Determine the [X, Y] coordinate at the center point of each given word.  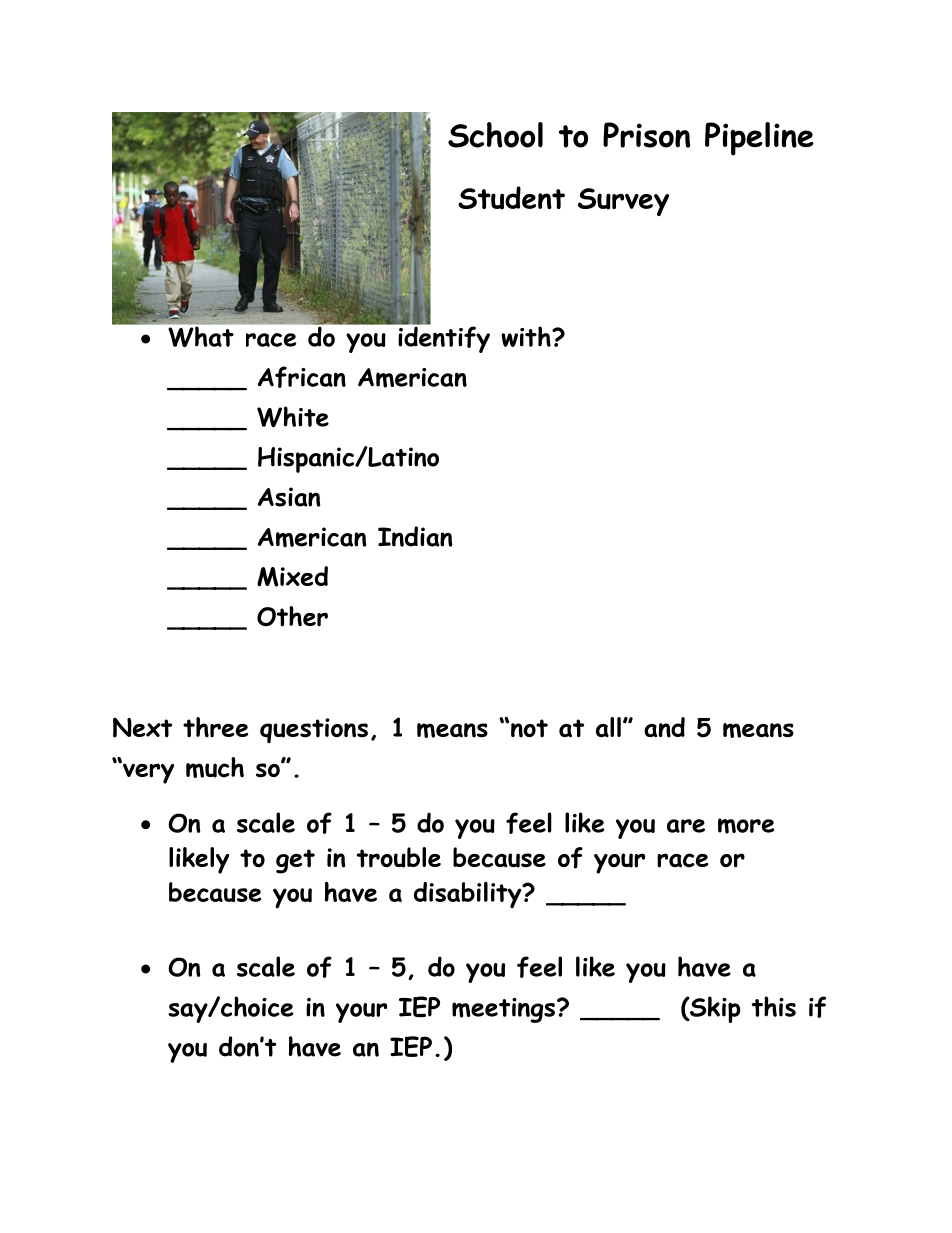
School [495, 135]
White [293, 416]
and [664, 727]
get [295, 861]
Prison [646, 135]
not [529, 728]
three [215, 727]
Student [511, 198]
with [527, 336]
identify [443, 338]
